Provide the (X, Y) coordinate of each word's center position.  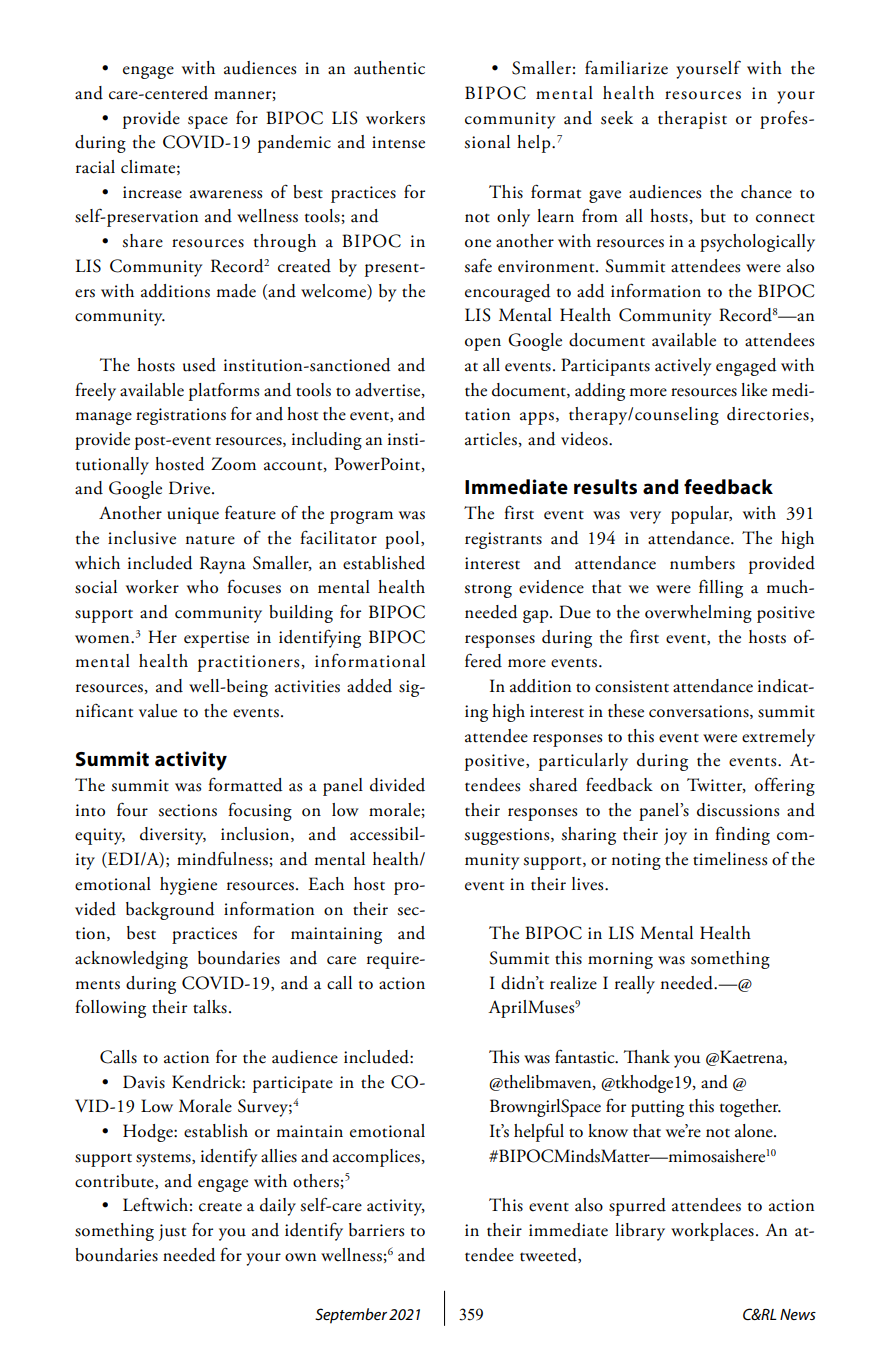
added (369, 686)
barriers (376, 1230)
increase (152, 192)
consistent (632, 686)
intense (398, 142)
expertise (216, 639)
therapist (692, 120)
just (172, 1232)
